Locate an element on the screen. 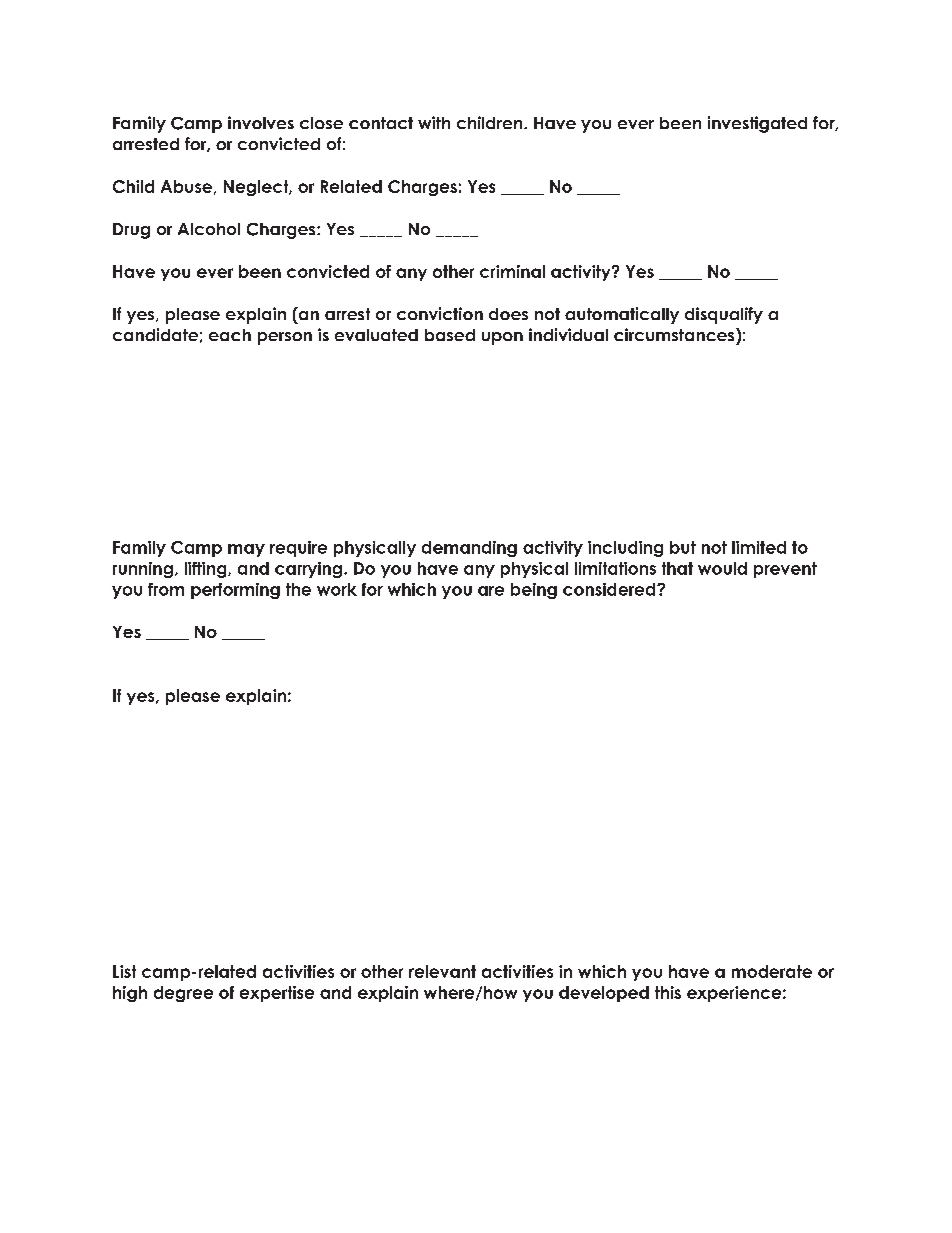  would is located at coordinates (722, 568).
